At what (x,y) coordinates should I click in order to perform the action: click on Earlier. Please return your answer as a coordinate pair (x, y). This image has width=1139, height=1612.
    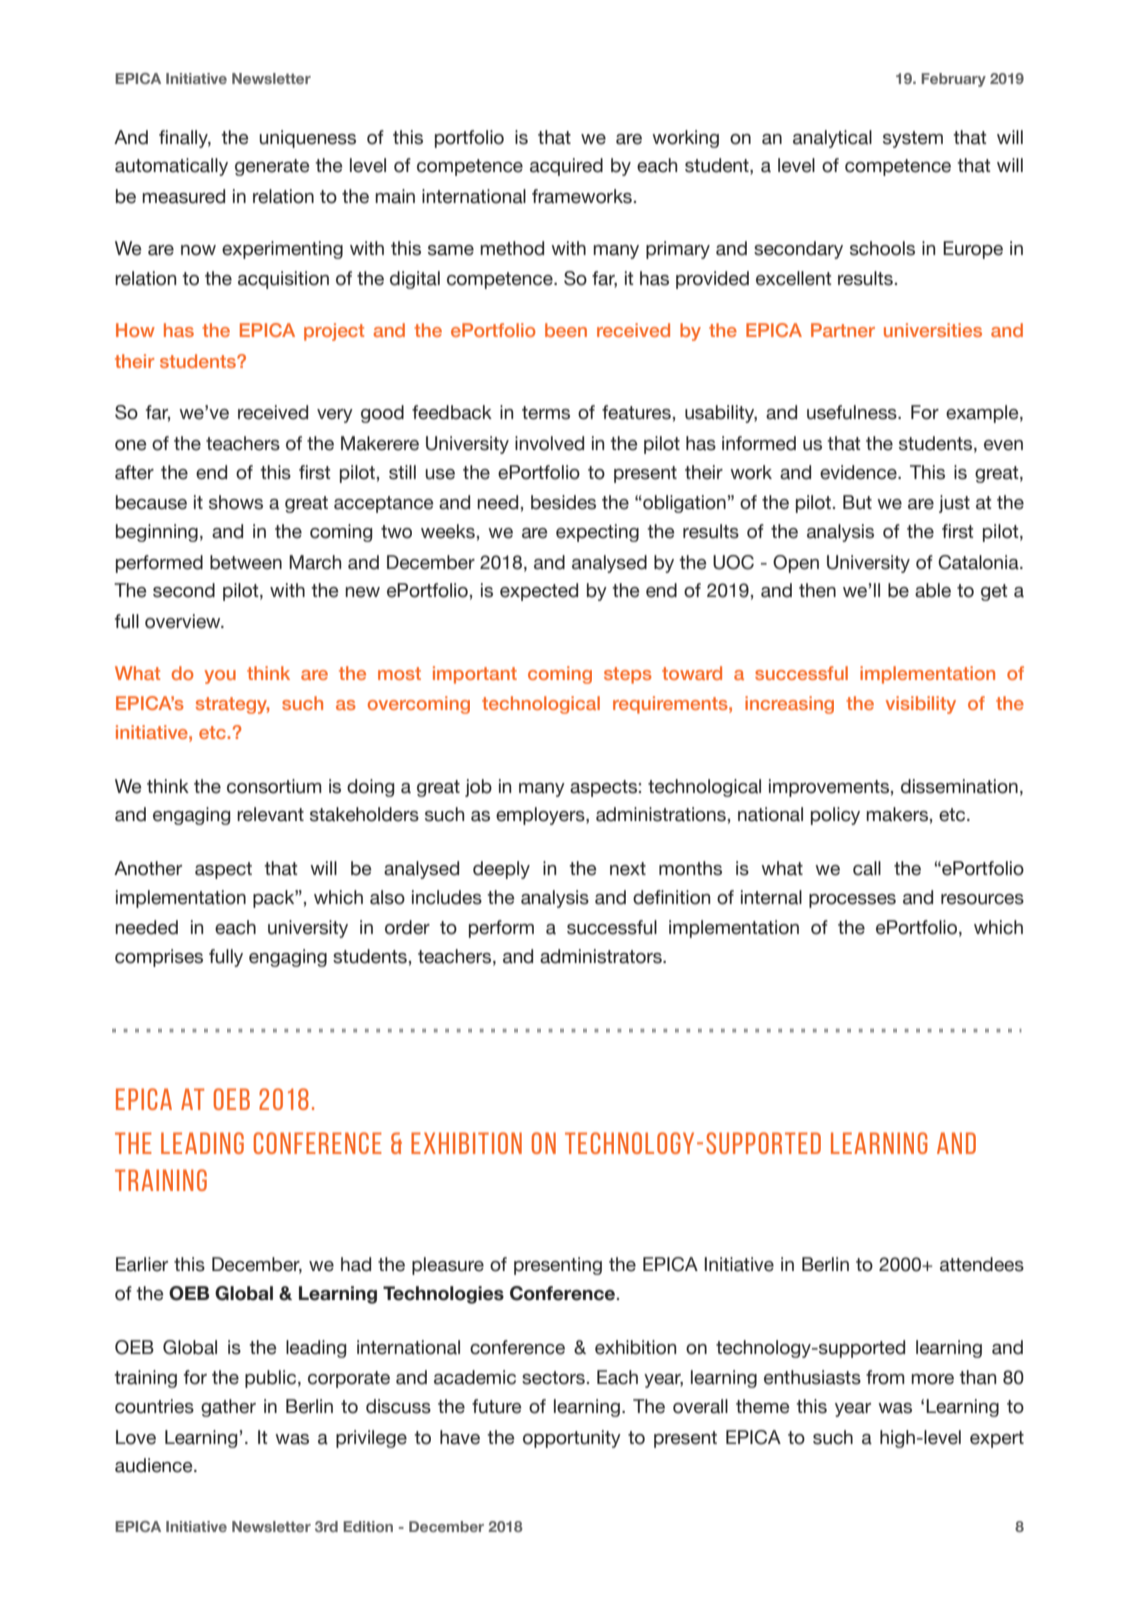
    Looking at the image, I should click on (142, 1264).
